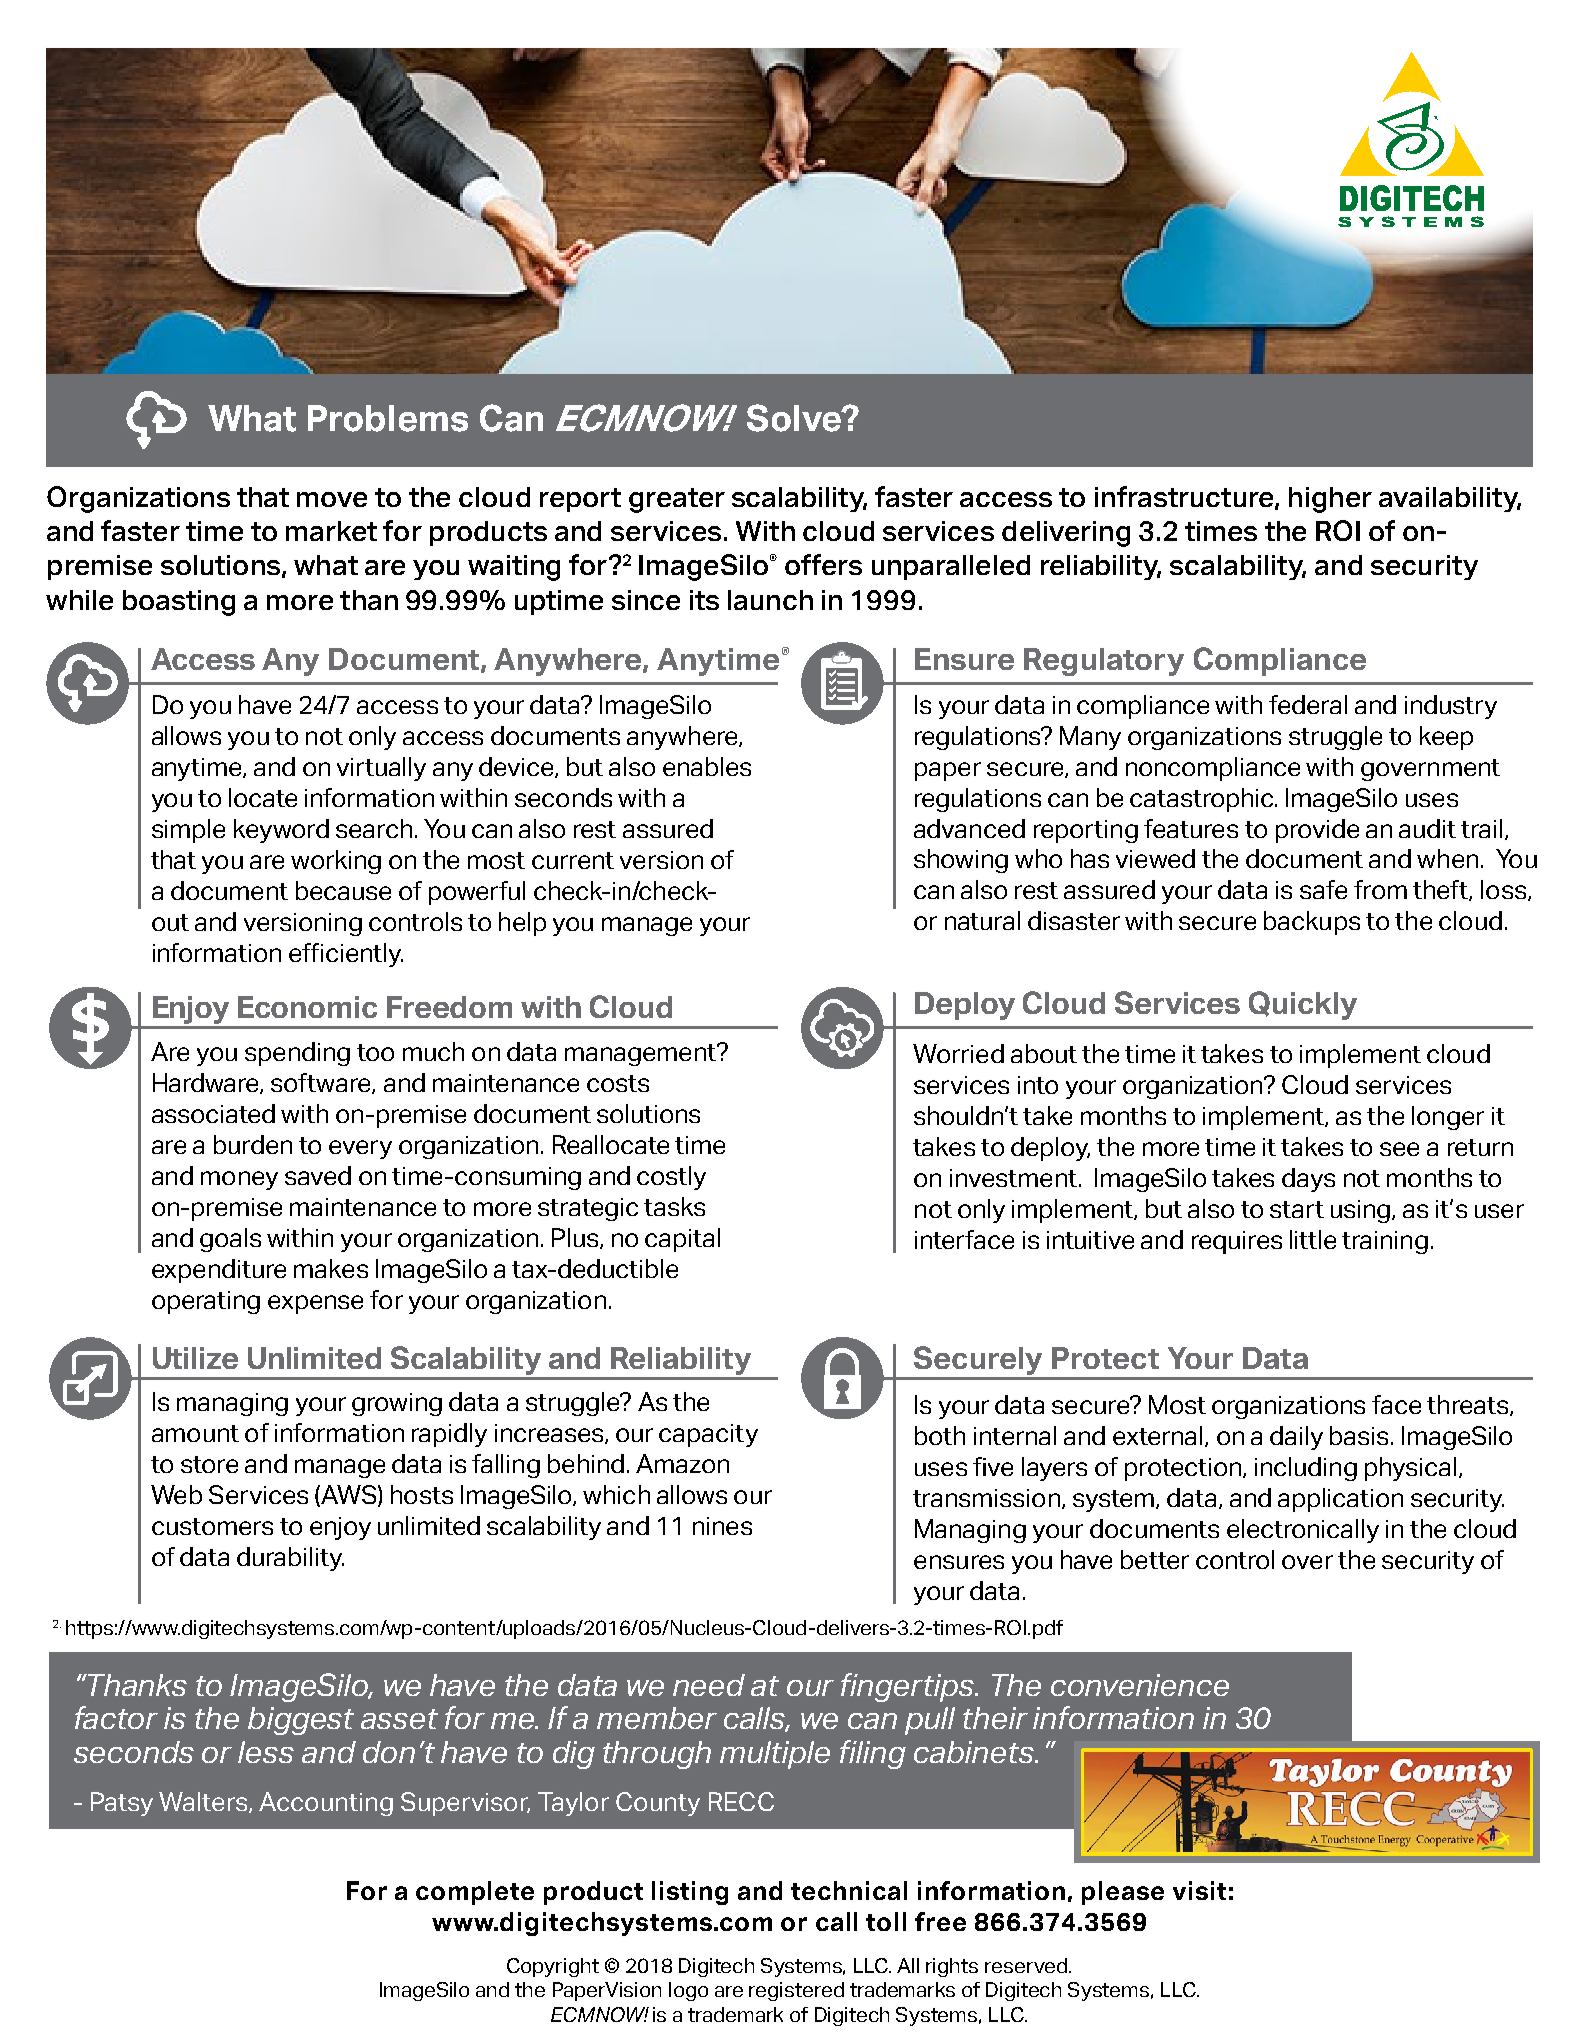  I want to click on higher, so click(1330, 500).
